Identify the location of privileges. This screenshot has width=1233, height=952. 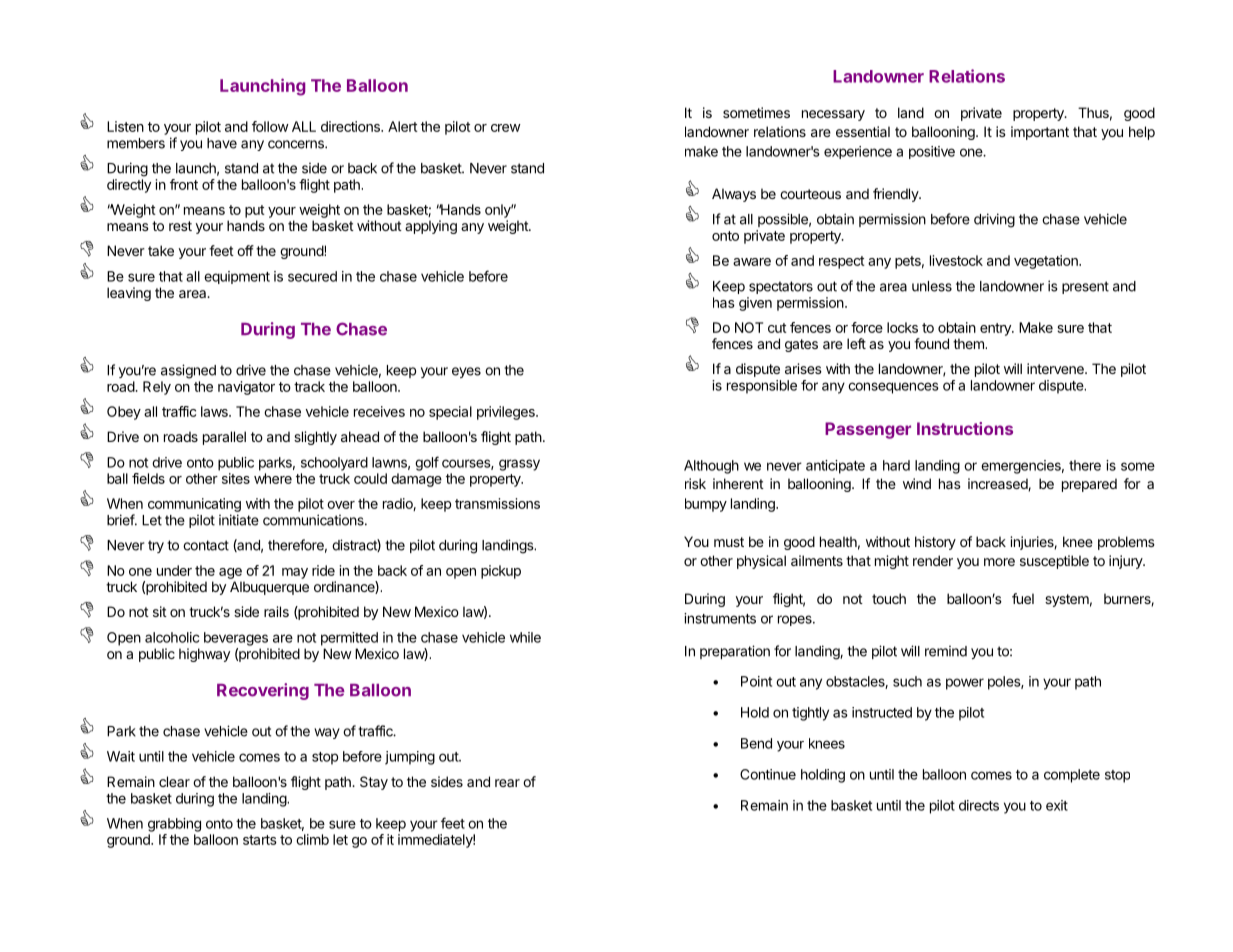
(507, 413).
